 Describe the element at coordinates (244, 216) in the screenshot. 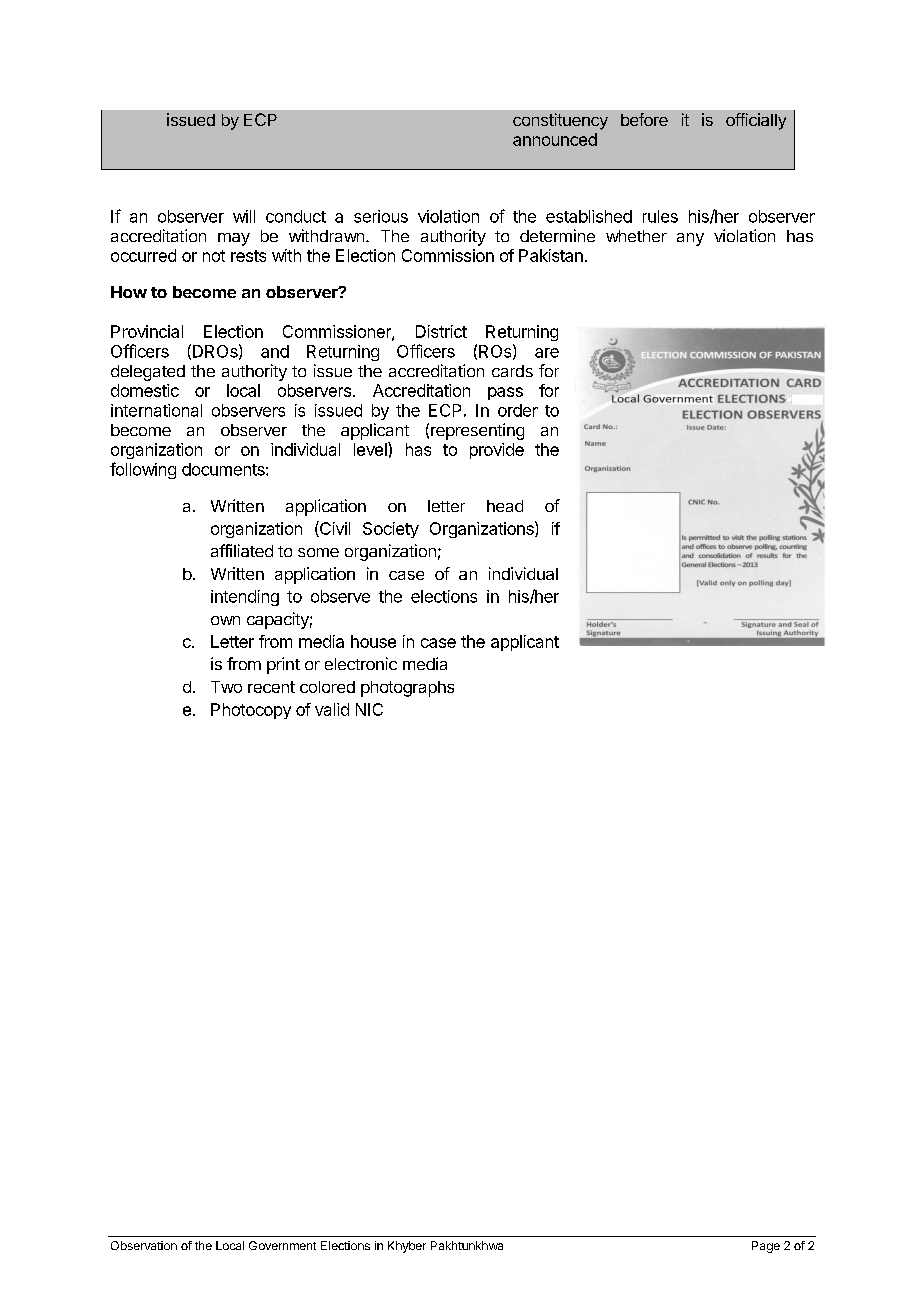

I see `will` at that location.
